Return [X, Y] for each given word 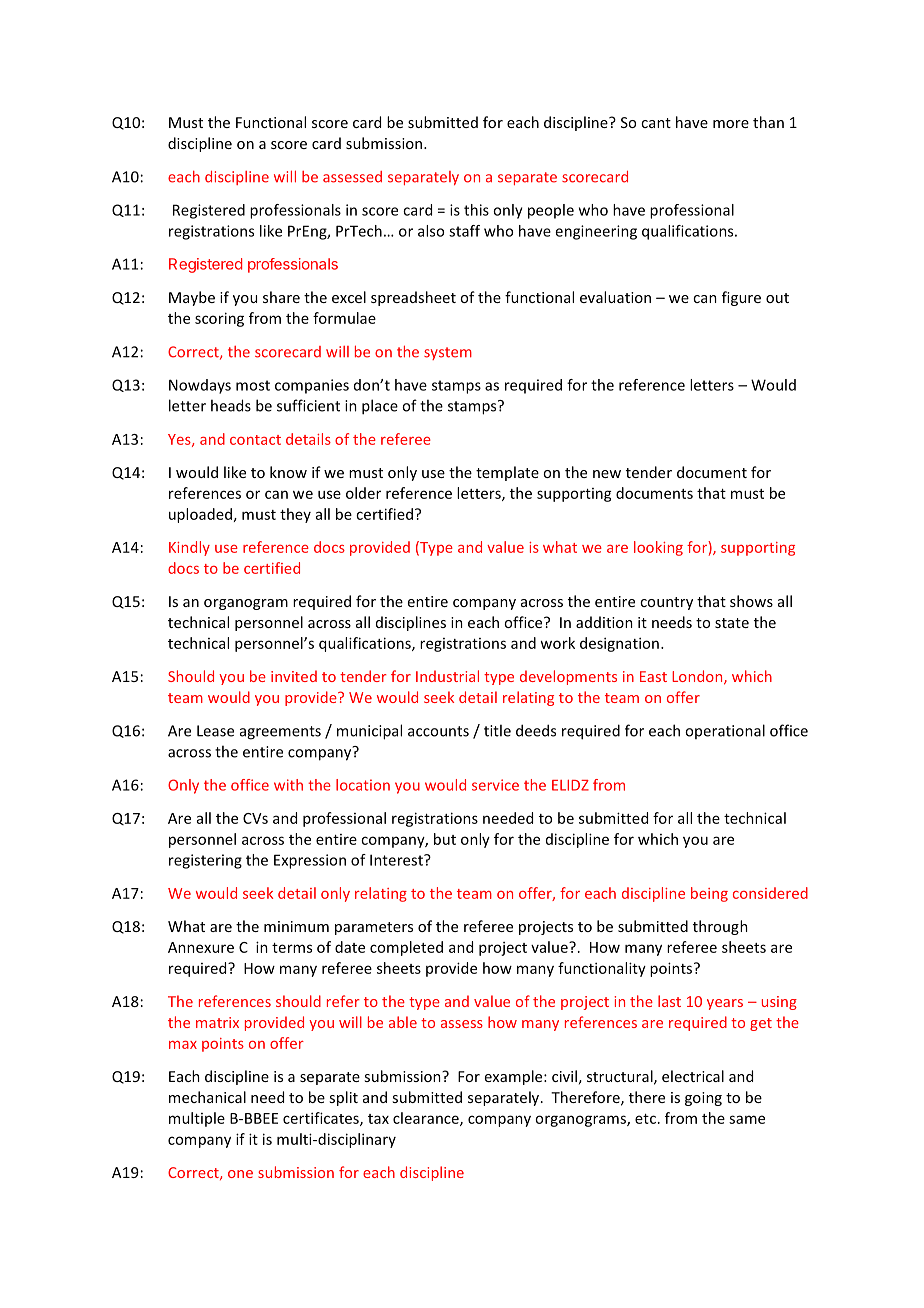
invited [294, 676]
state [732, 623]
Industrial [447, 676]
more [731, 124]
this [476, 210]
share [281, 297]
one [240, 1174]
